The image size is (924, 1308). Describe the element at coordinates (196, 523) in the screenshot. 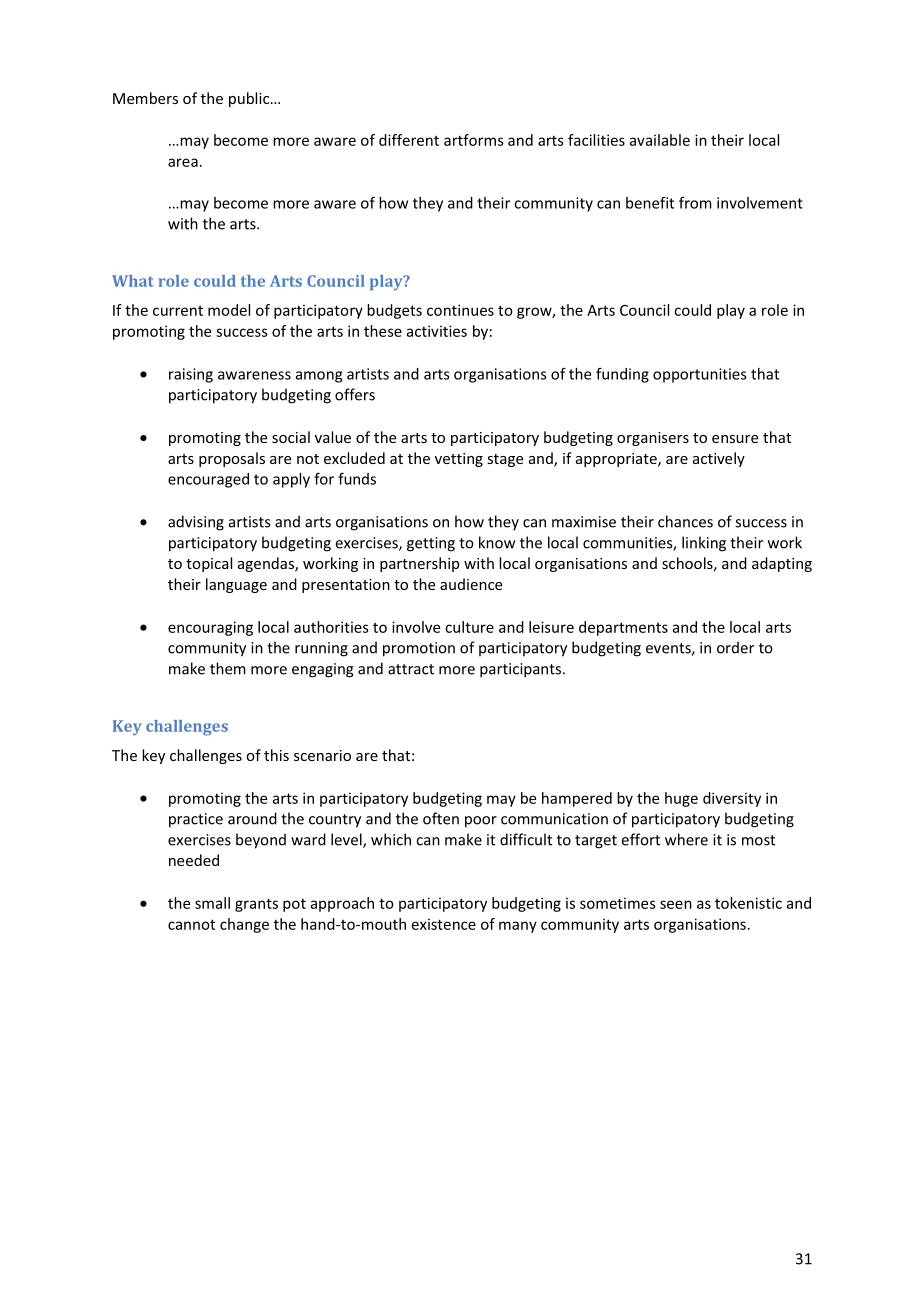

I see `advising` at that location.
